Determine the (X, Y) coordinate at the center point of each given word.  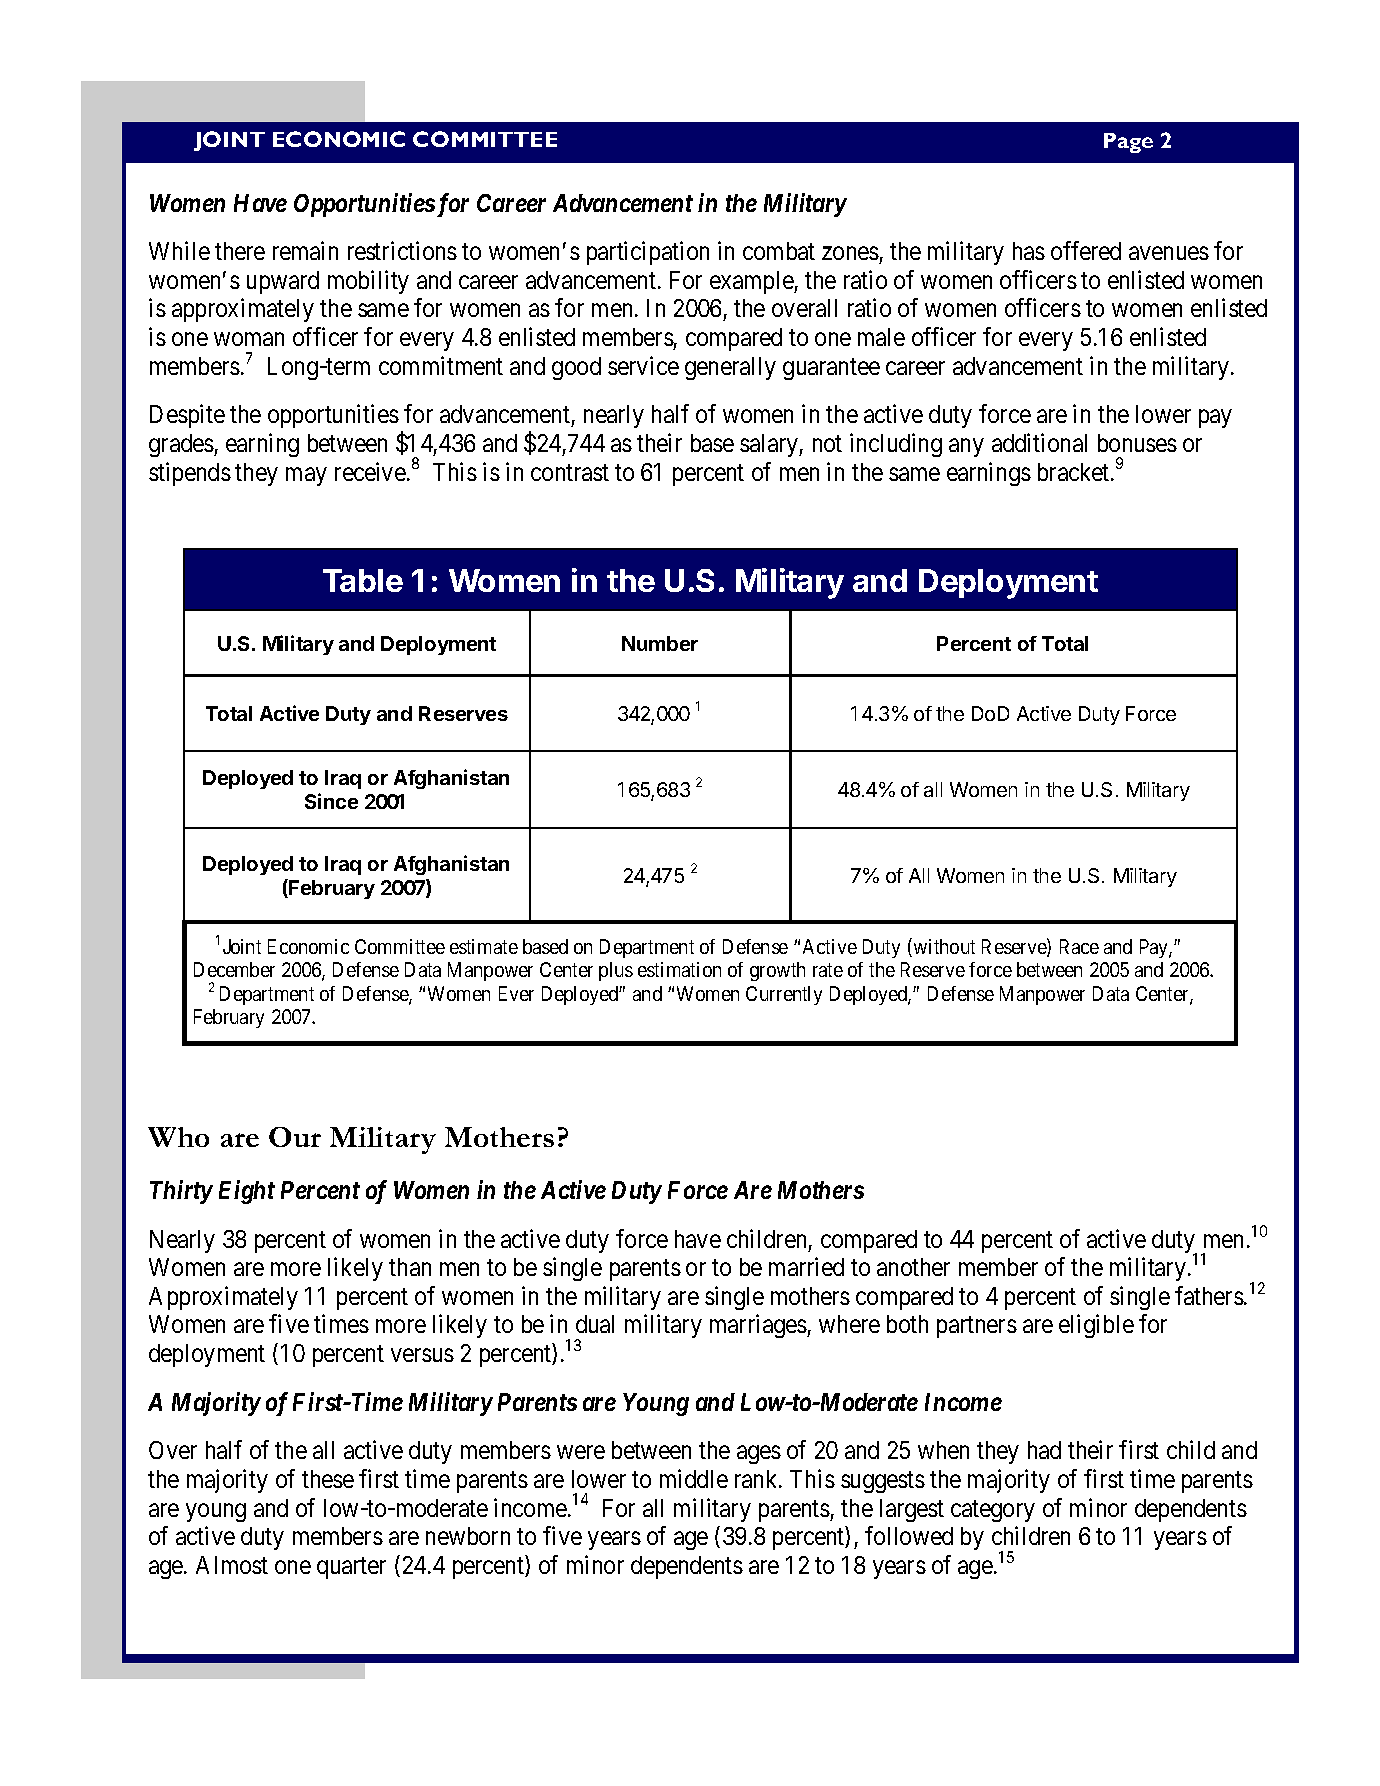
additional (1039, 442)
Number (660, 643)
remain (305, 250)
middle (694, 1478)
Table (363, 580)
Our (295, 1137)
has (1029, 251)
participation (648, 253)
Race (1079, 946)
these (328, 1479)
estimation (679, 969)
